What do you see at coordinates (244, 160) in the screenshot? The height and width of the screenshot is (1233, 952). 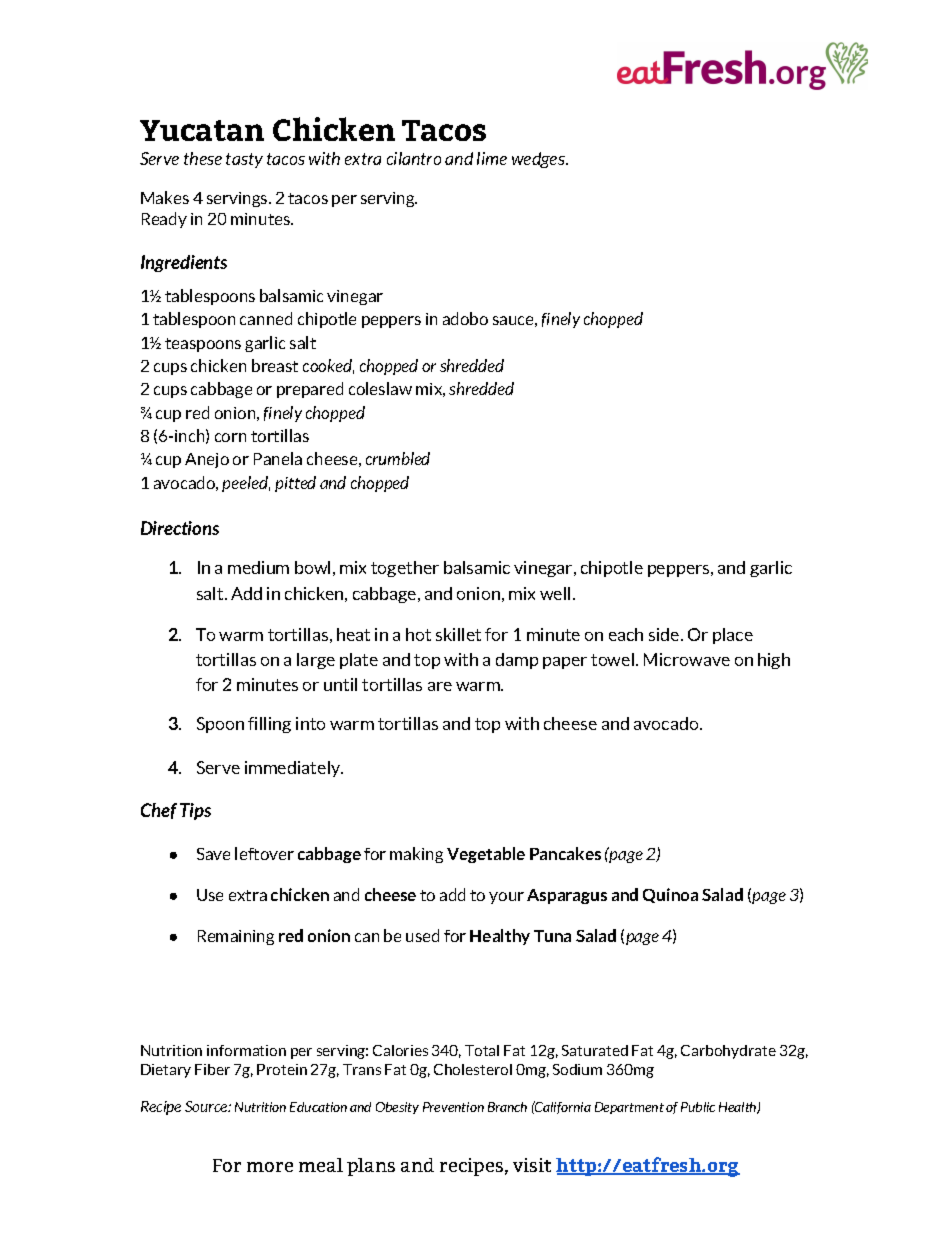 I see `tasty` at bounding box center [244, 160].
